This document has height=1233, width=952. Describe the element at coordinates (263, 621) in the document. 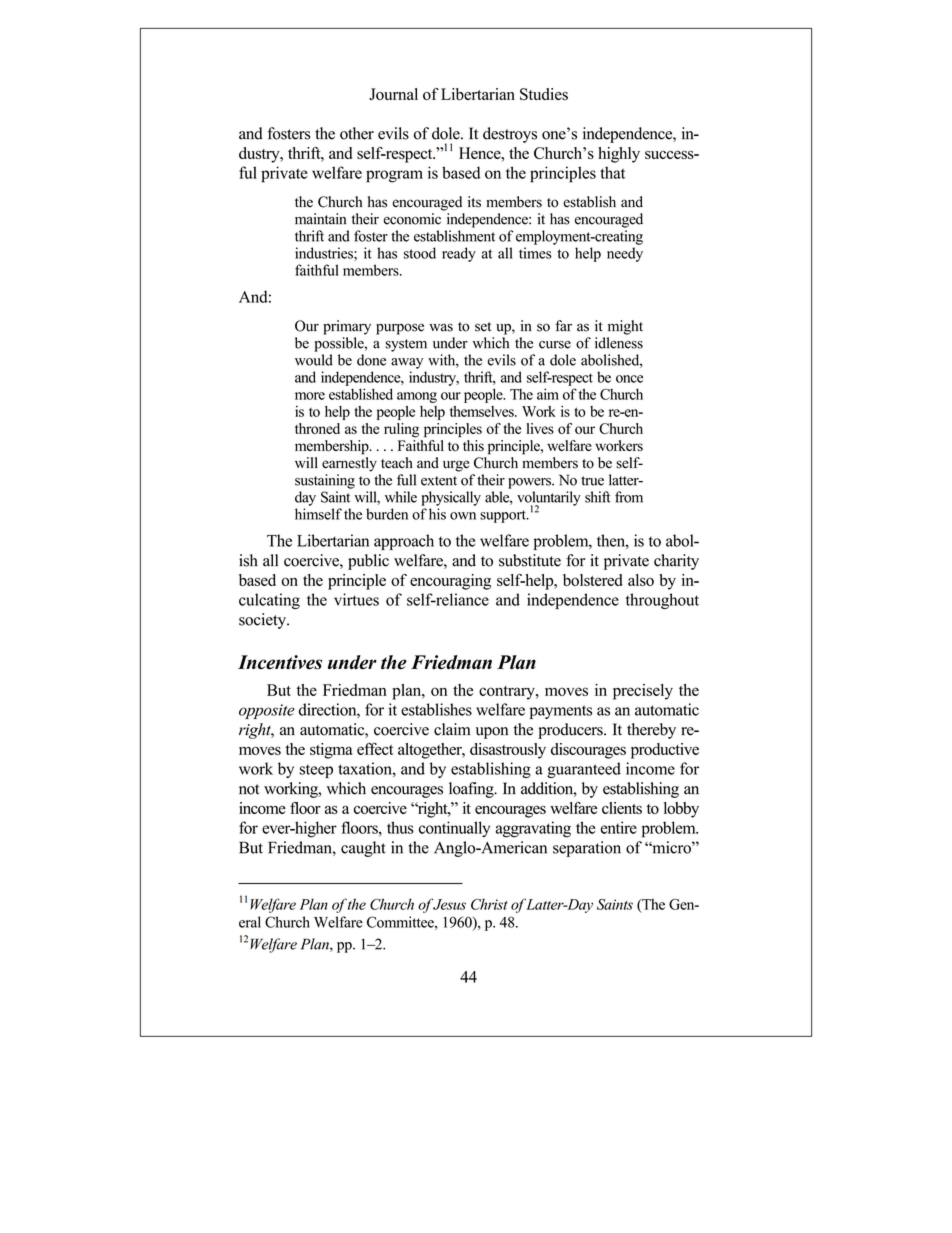

I see `society` at that location.
